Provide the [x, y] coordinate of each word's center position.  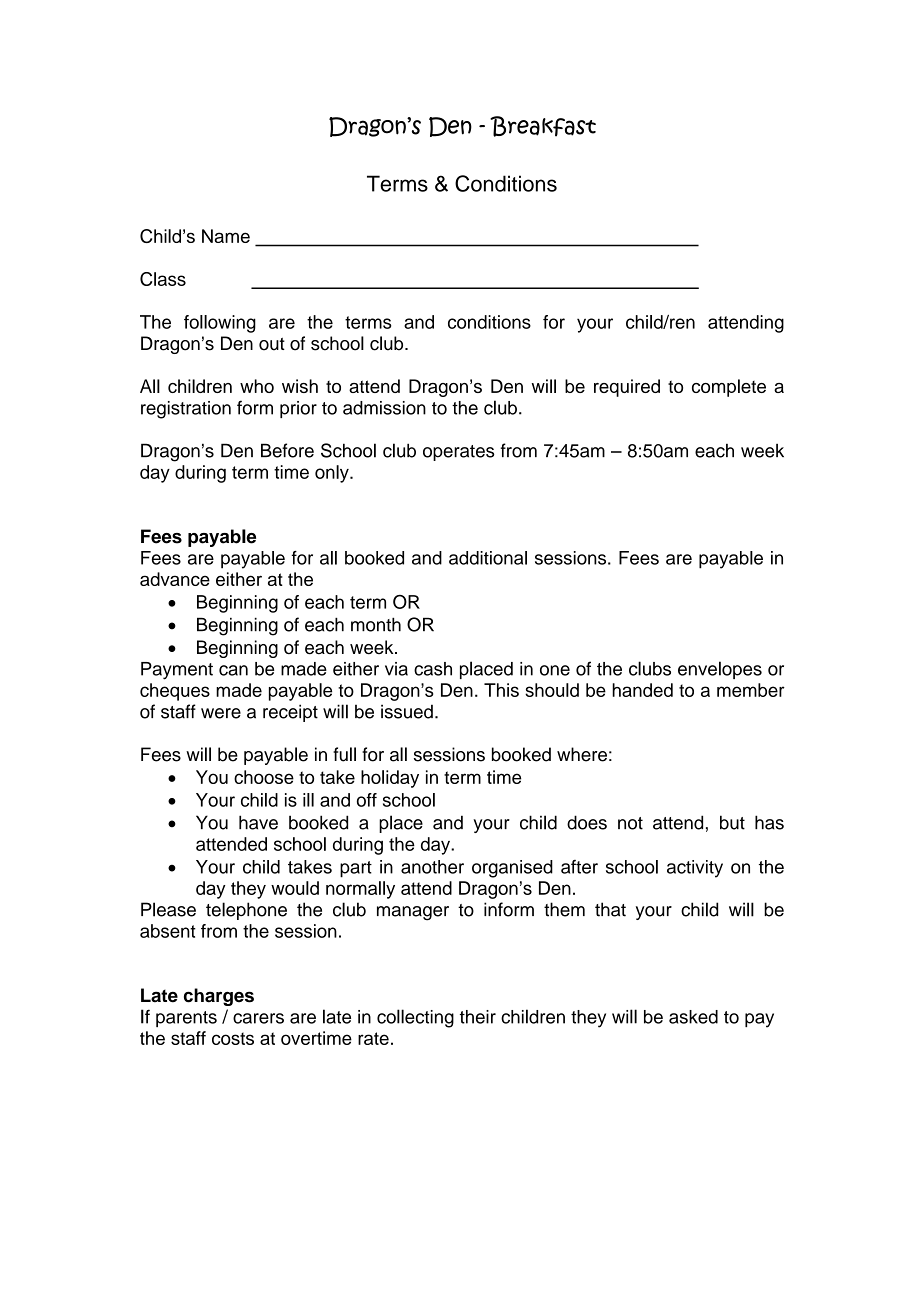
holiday [390, 779]
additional [488, 558]
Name [226, 236]
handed [642, 690]
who [257, 386]
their [478, 1017]
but [732, 822]
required [627, 388]
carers [258, 1018]
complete [729, 388]
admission [384, 408]
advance [175, 579]
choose [264, 777]
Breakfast [543, 126]
